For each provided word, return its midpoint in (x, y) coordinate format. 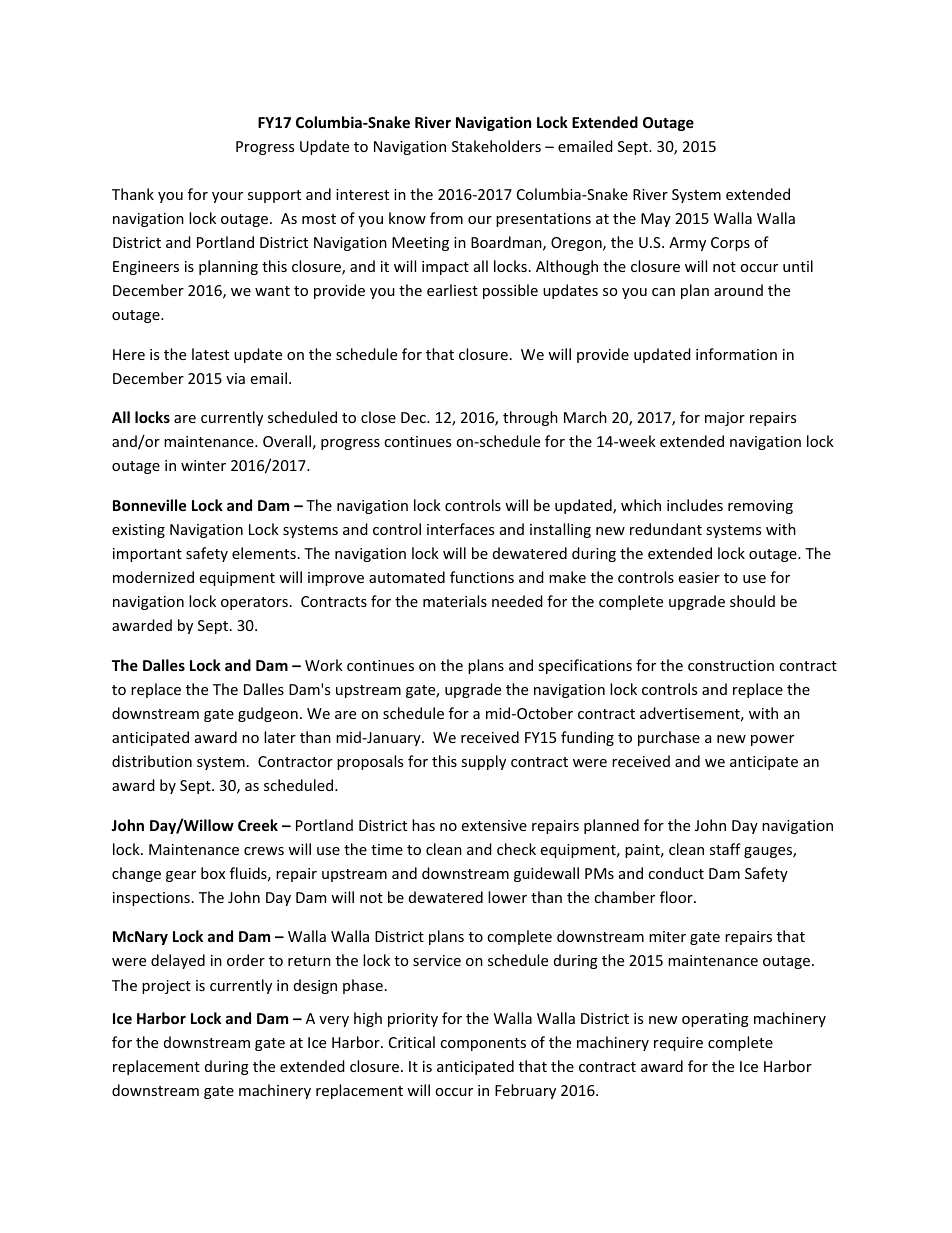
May (656, 220)
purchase (669, 738)
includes (695, 505)
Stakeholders (496, 146)
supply (483, 762)
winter (203, 465)
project (166, 987)
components (483, 1044)
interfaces (460, 529)
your (227, 197)
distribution (152, 761)
